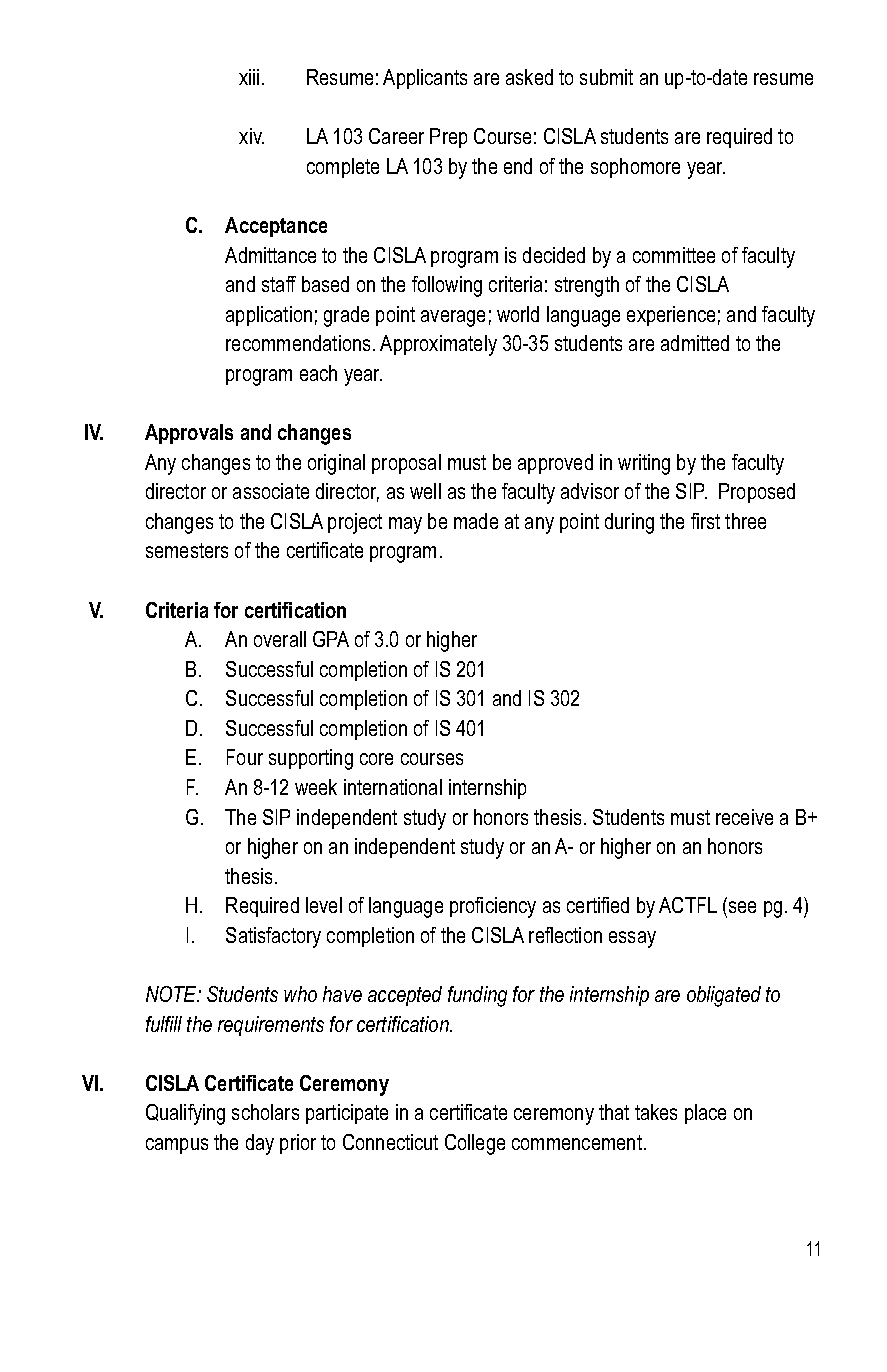 The height and width of the document is (1372, 887). I want to click on made, so click(476, 521).
